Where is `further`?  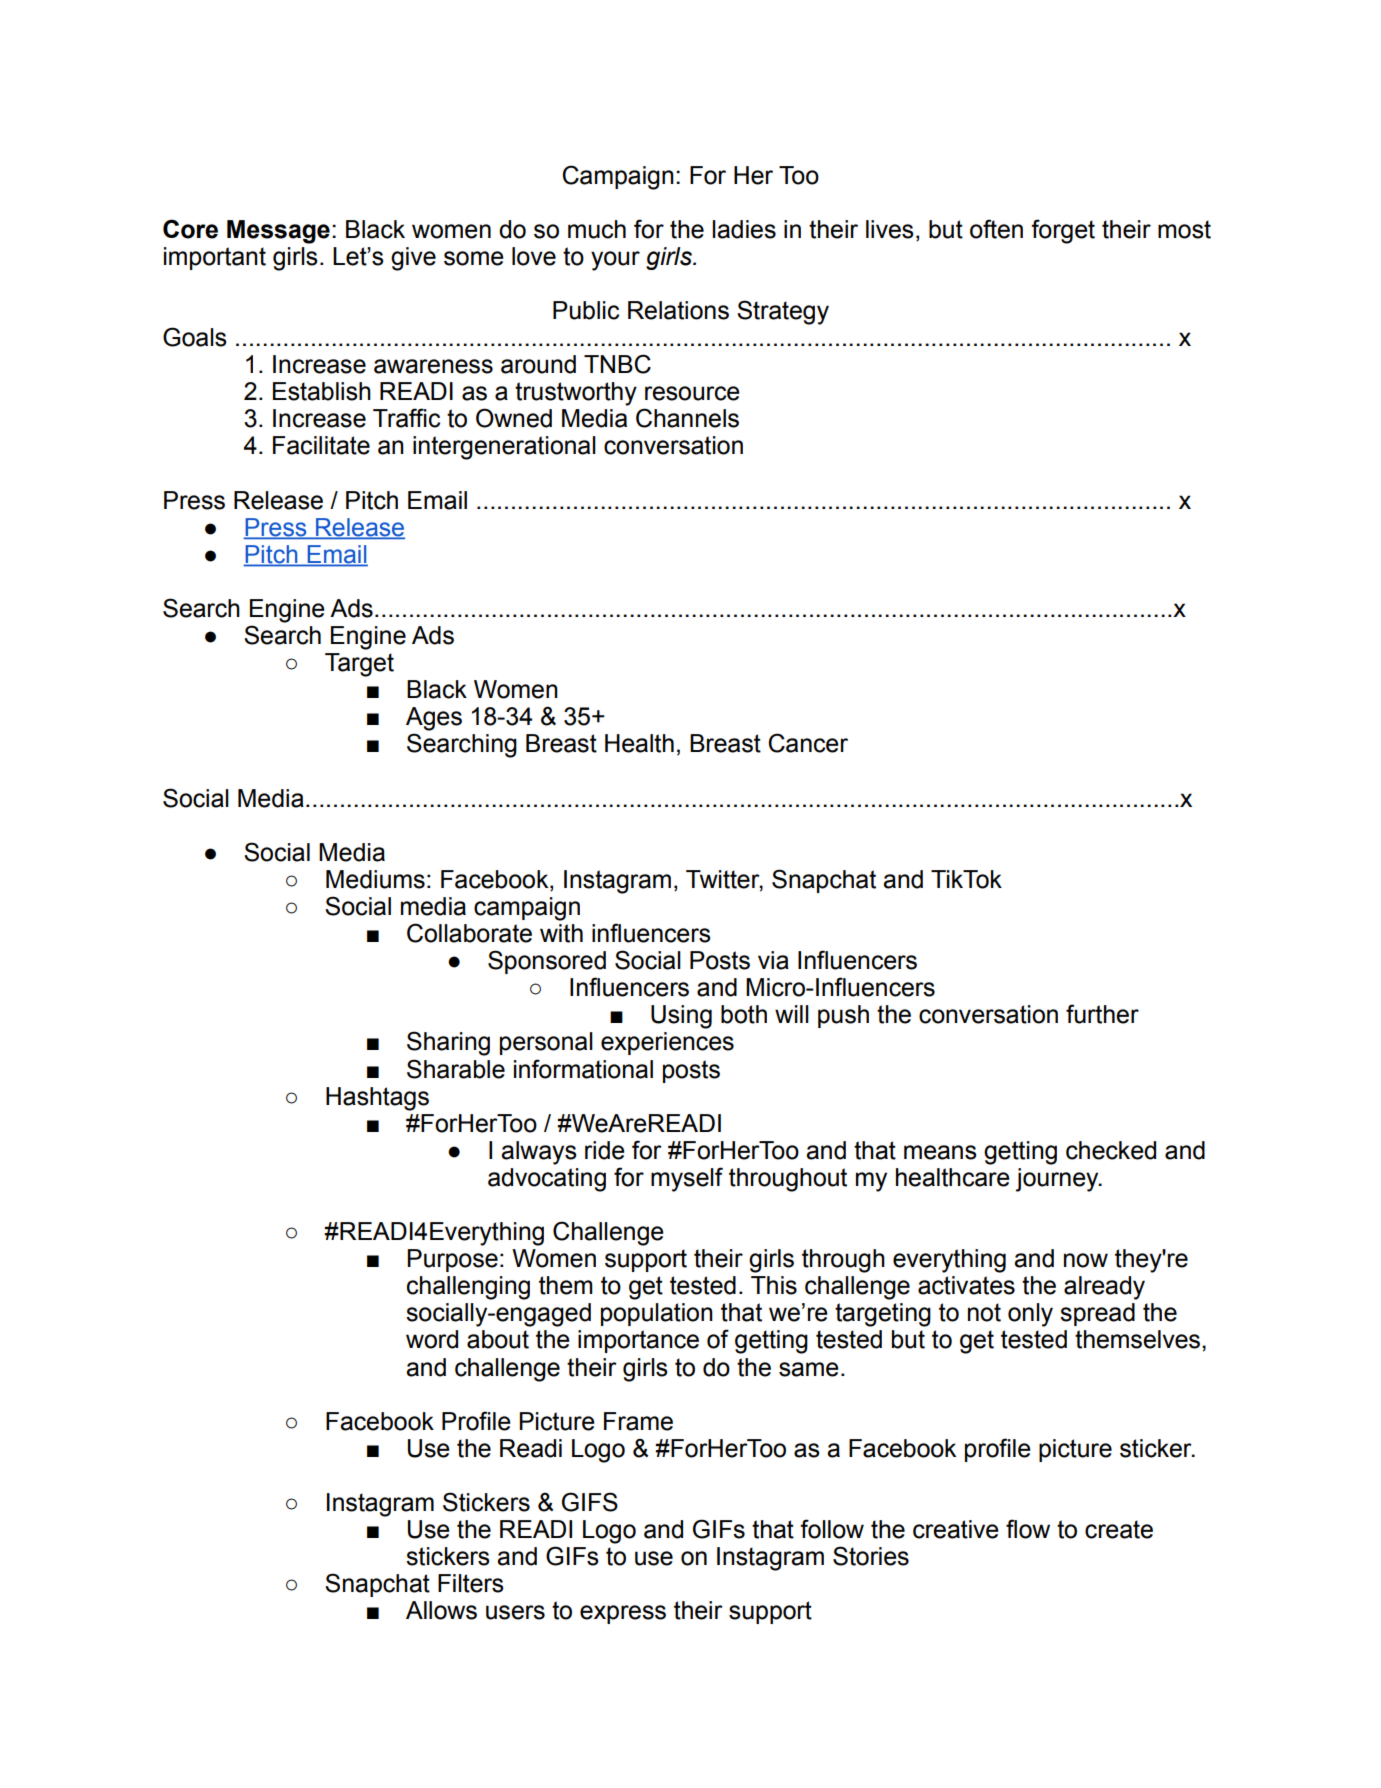 further is located at coordinates (1102, 1014).
